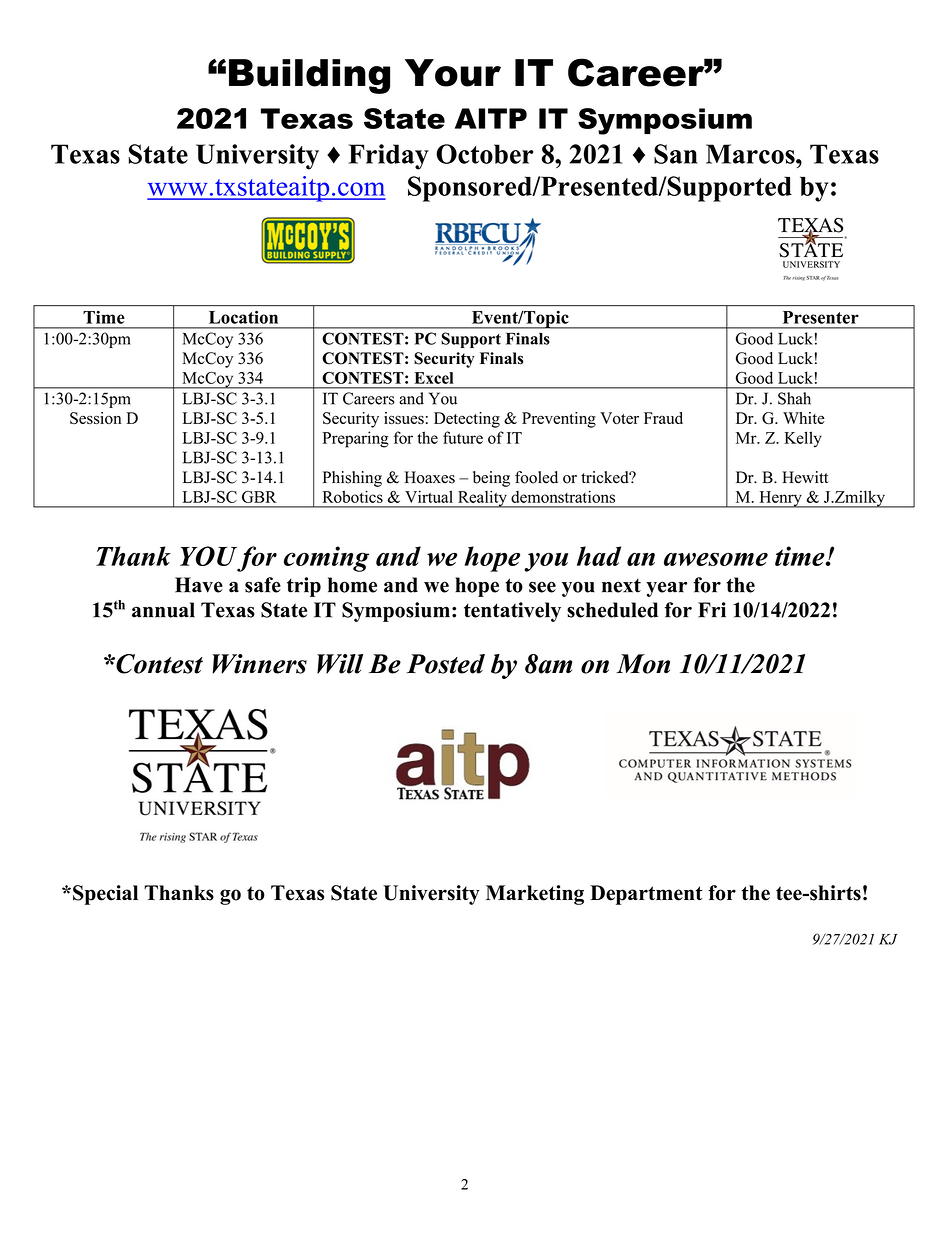  I want to click on Special, so click(105, 895).
